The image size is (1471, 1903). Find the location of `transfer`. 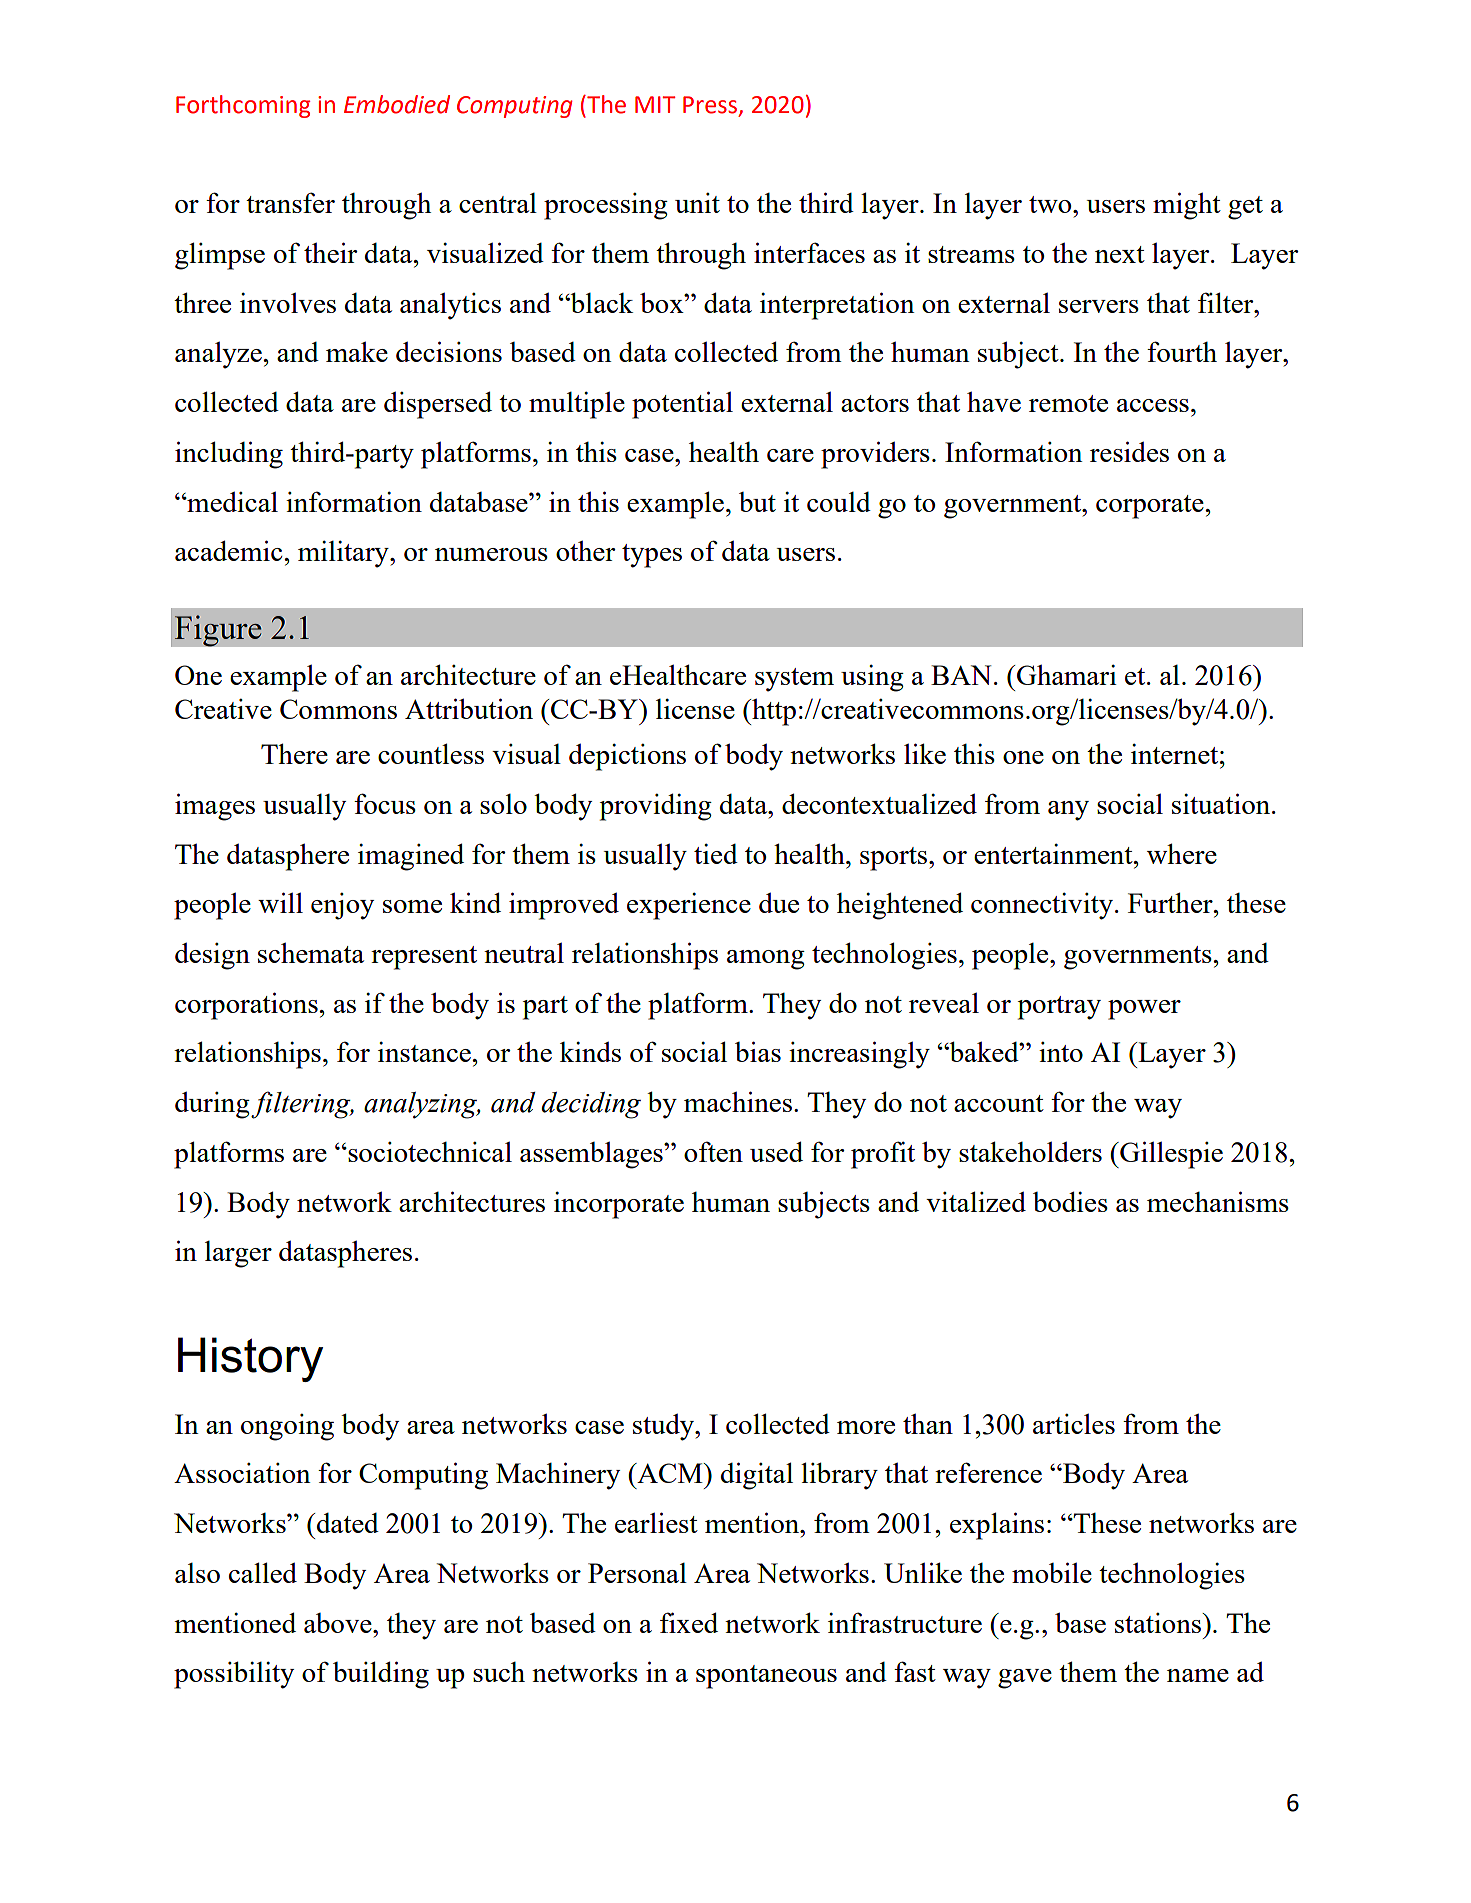

transfer is located at coordinates (290, 202).
